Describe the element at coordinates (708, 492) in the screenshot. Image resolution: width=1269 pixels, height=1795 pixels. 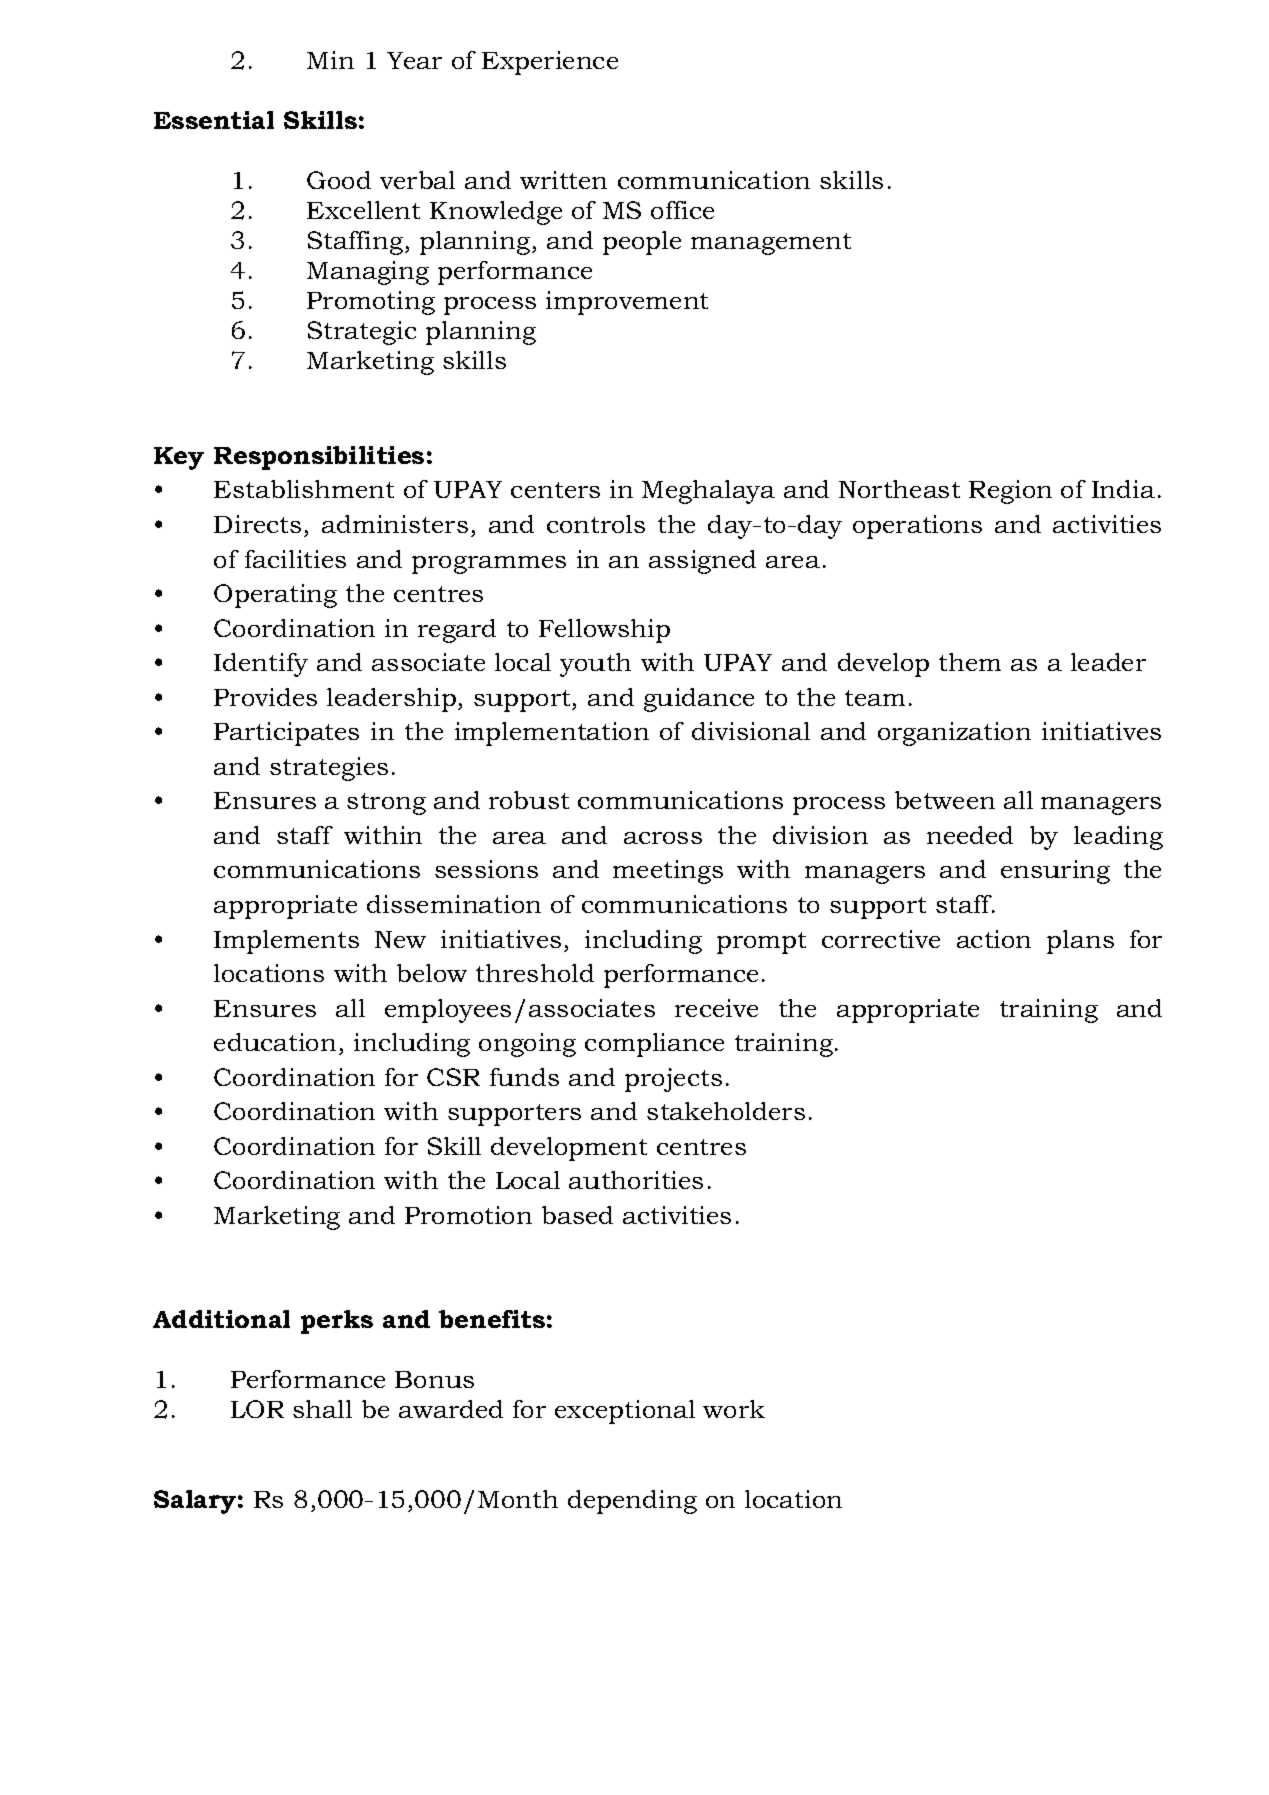
I see `Meghalaya` at that location.
